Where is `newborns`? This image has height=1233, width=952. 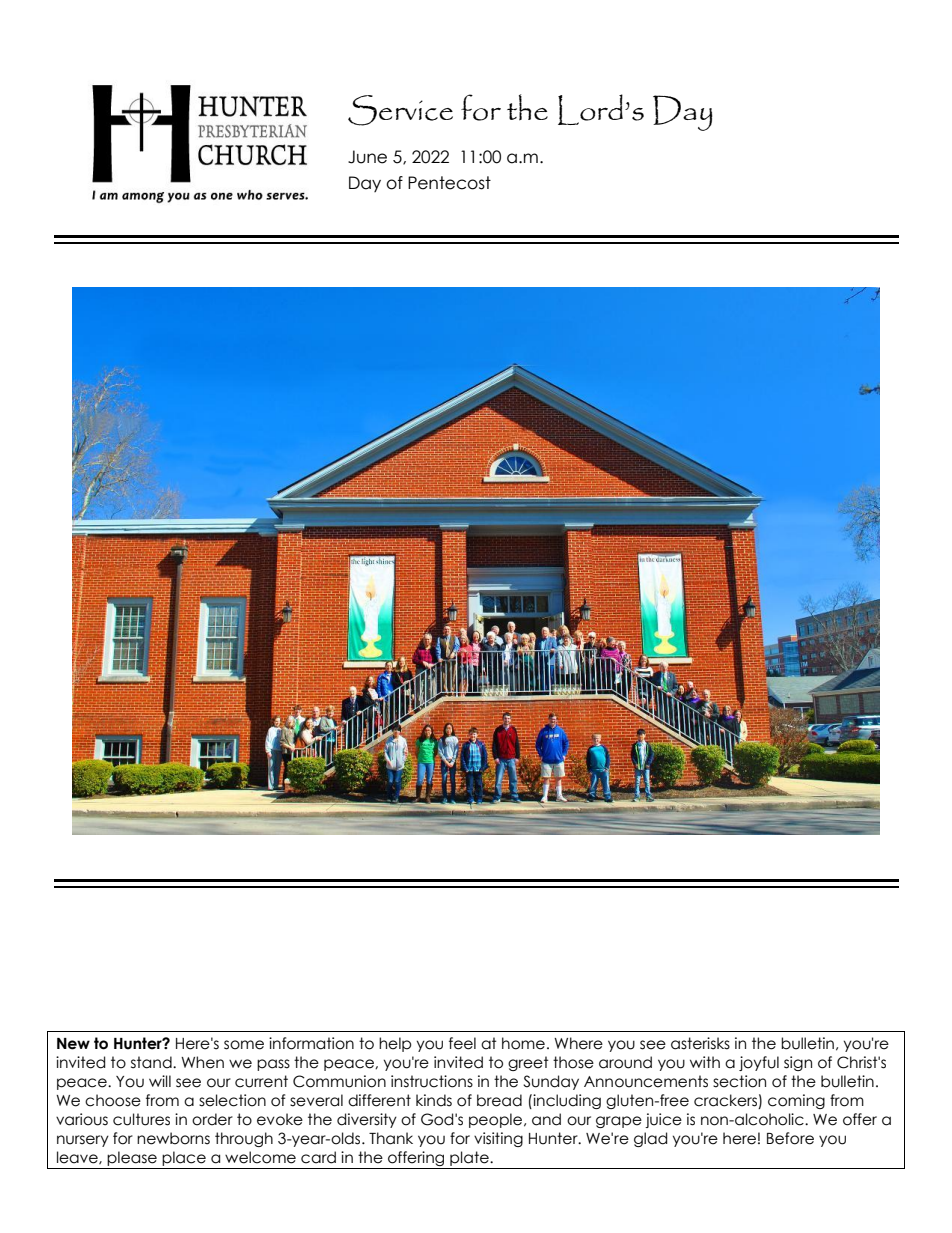 newborns is located at coordinates (173, 1138).
